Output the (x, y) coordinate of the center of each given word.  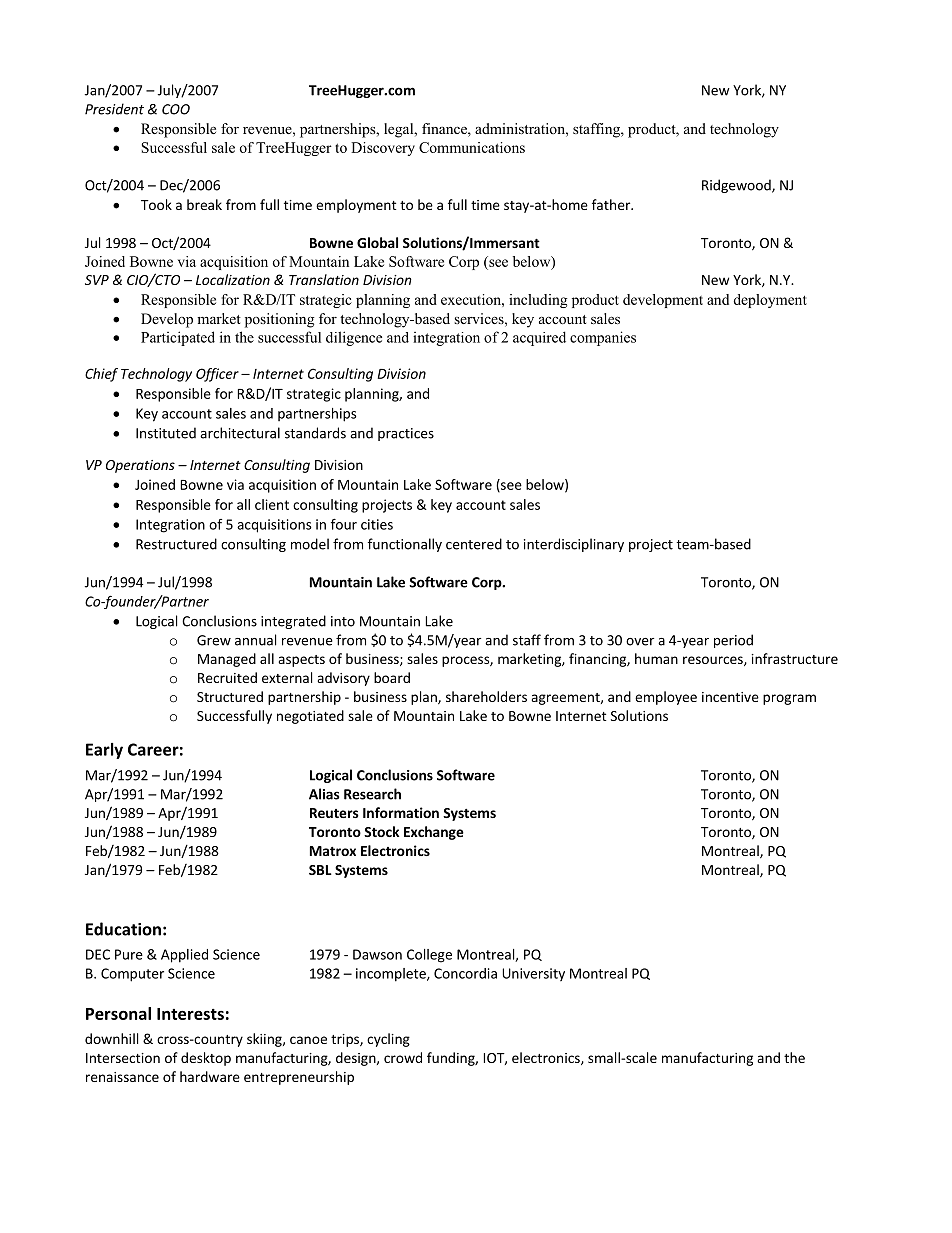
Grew (214, 640)
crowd (403, 1057)
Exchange (434, 833)
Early (104, 751)
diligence (354, 338)
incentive (730, 697)
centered (474, 544)
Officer (217, 375)
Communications (472, 147)
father (612, 204)
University (533, 974)
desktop (206, 1059)
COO (176, 109)
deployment (770, 301)
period (733, 641)
